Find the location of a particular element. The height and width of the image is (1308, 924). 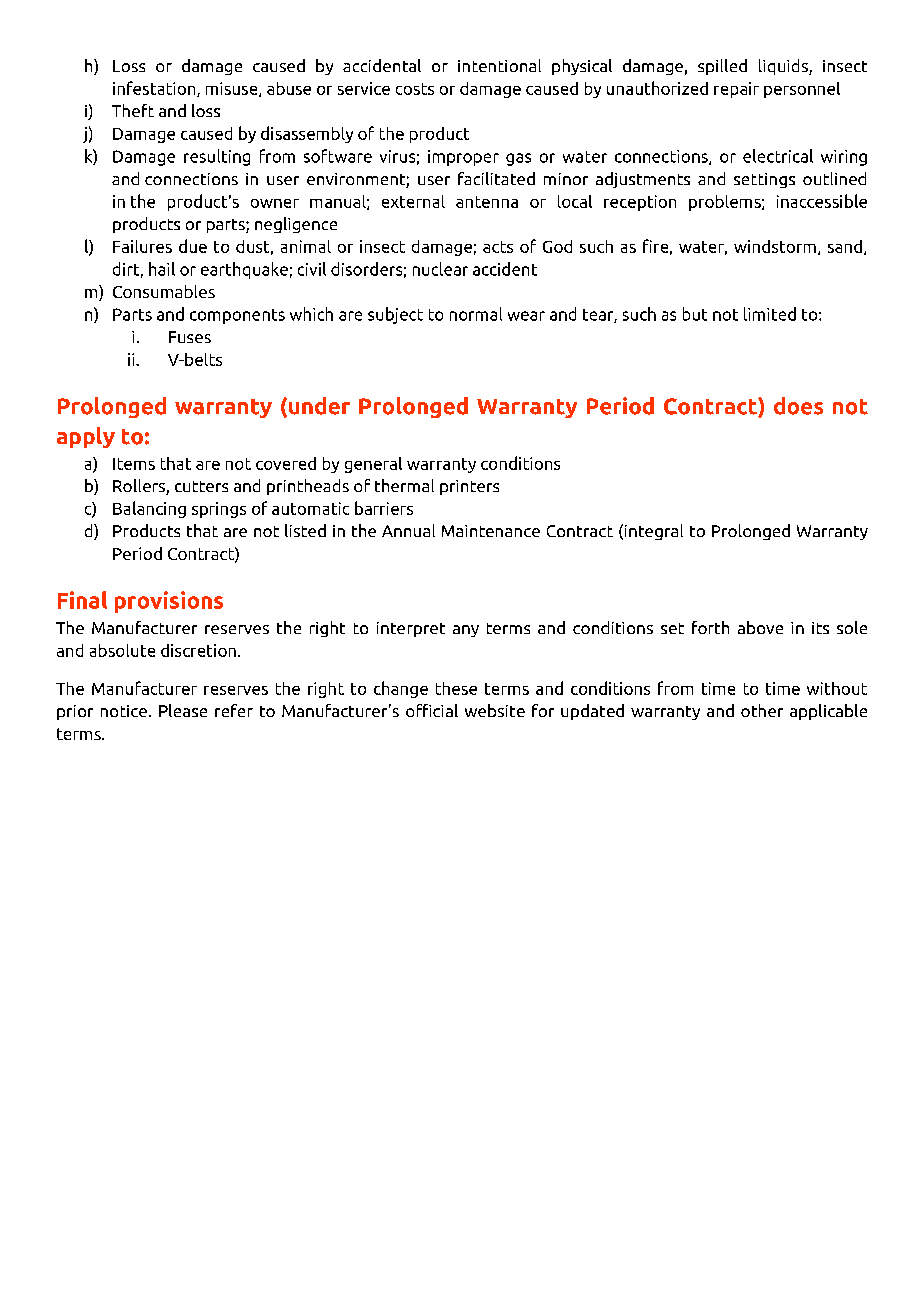

infestation is located at coordinates (155, 89).
